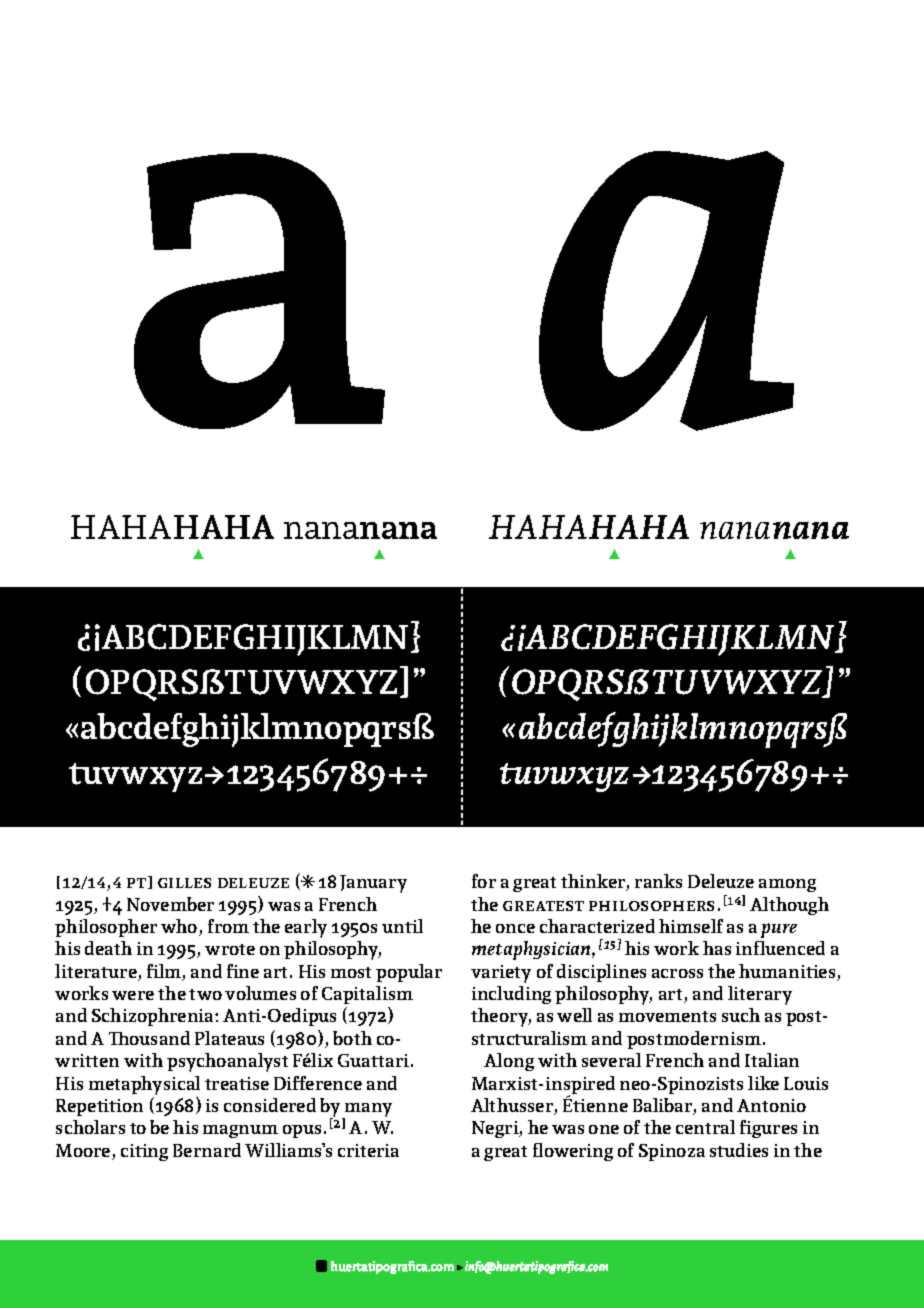 This screenshot has height=1308, width=924. I want to click on Thousand, so click(149, 1038).
